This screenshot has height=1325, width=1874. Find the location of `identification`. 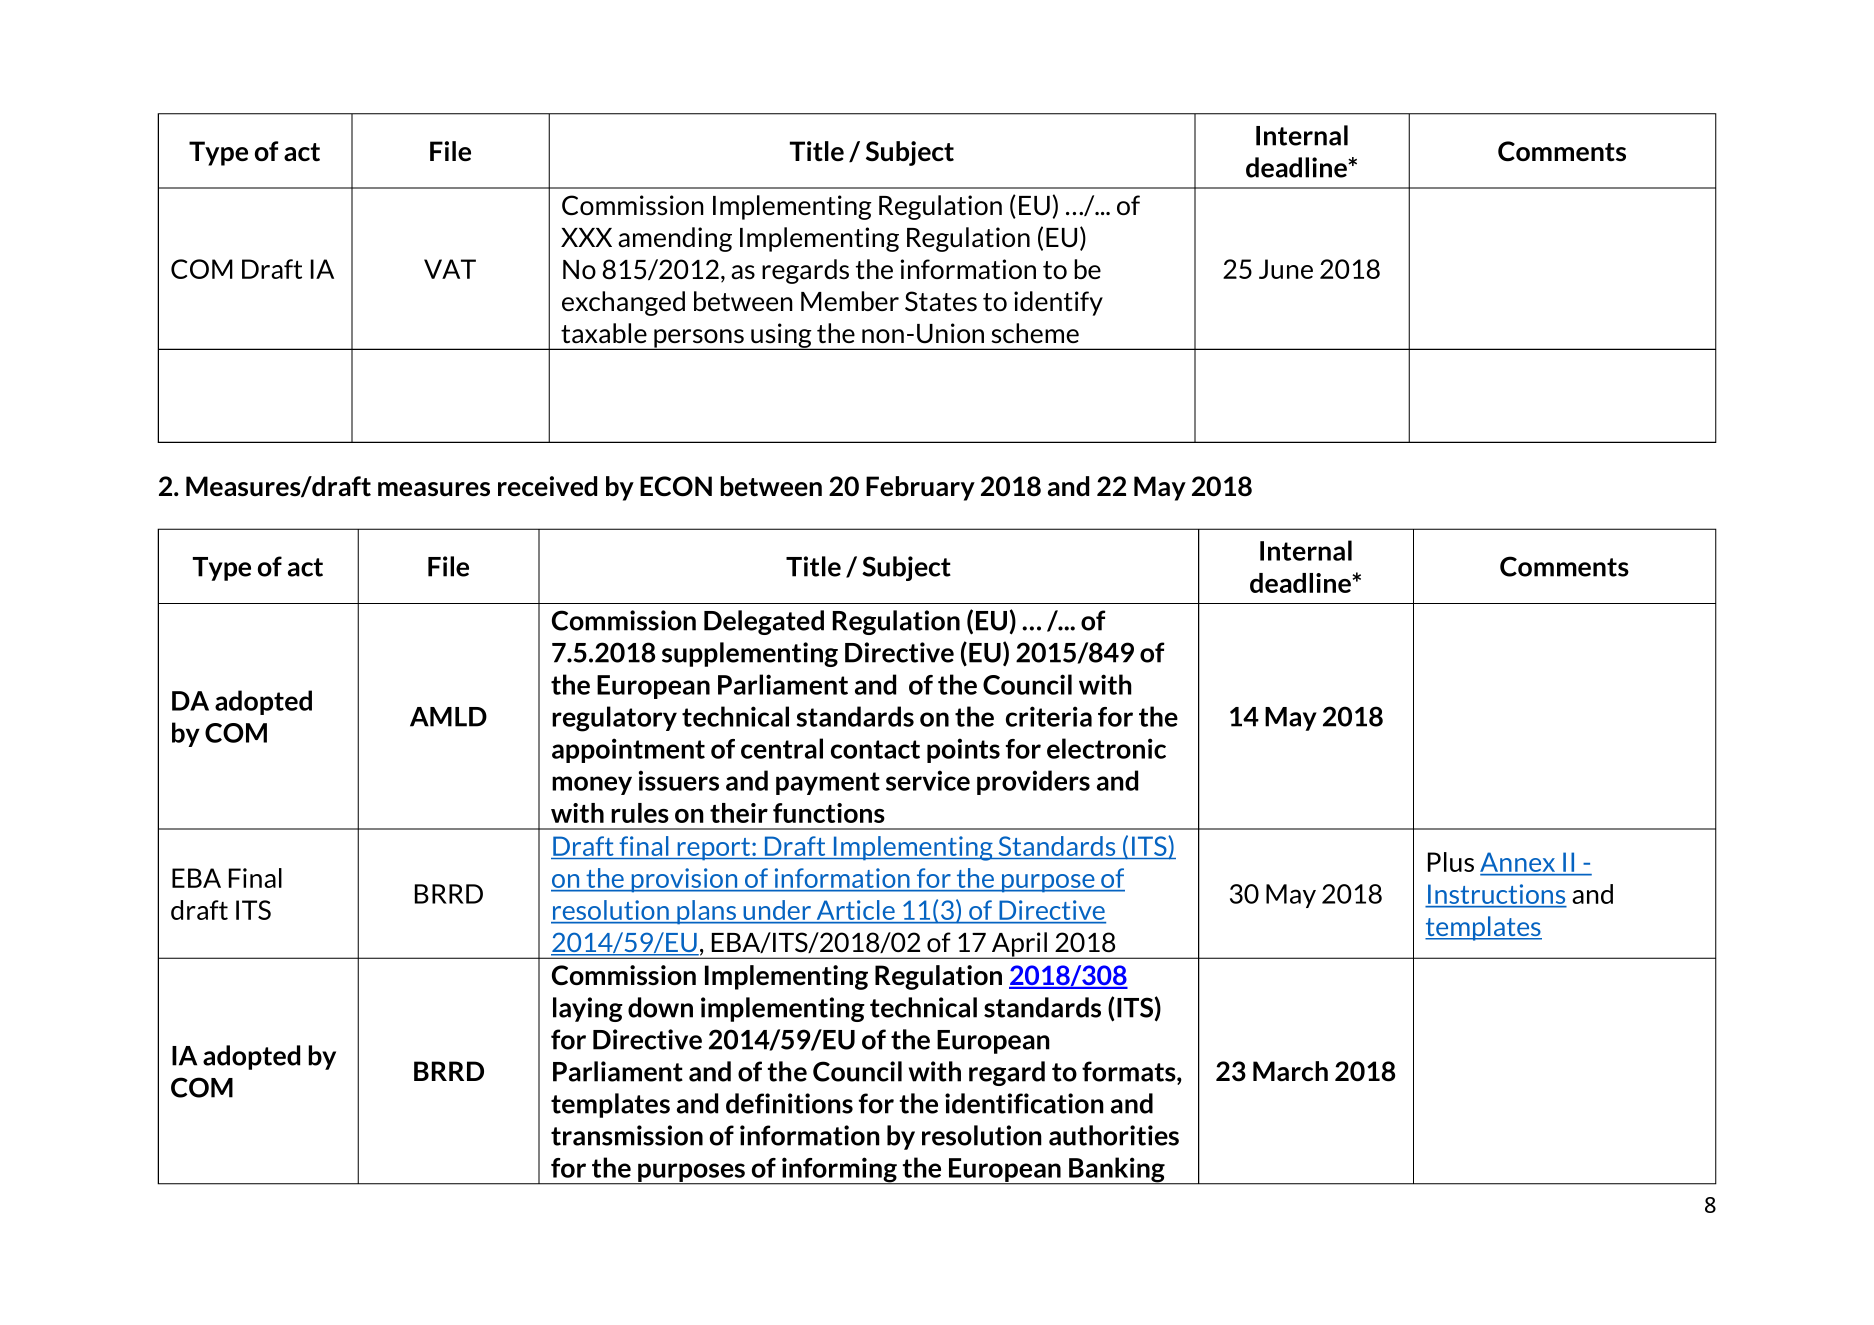

identification is located at coordinates (1024, 1103).
